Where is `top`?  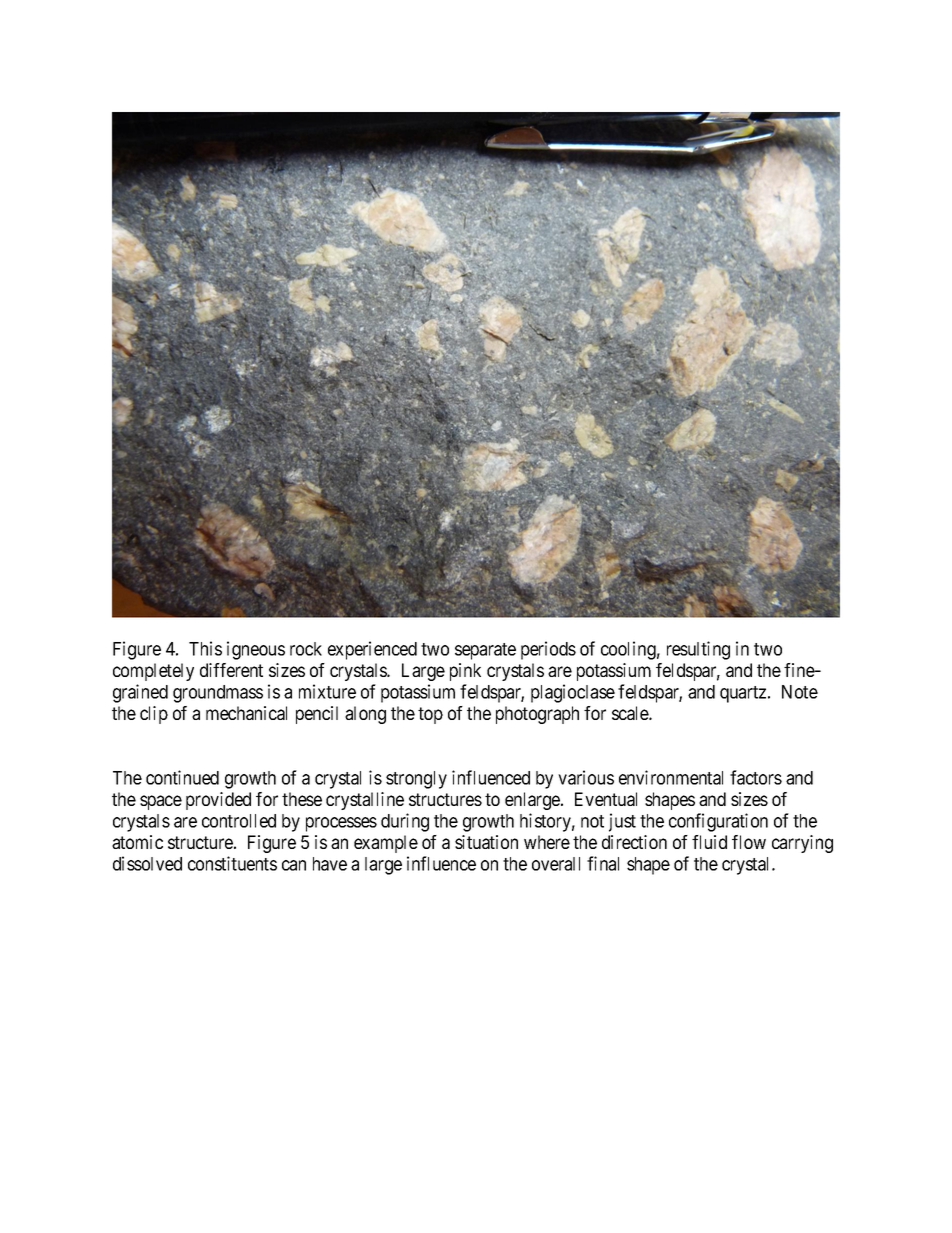 top is located at coordinates (430, 715).
